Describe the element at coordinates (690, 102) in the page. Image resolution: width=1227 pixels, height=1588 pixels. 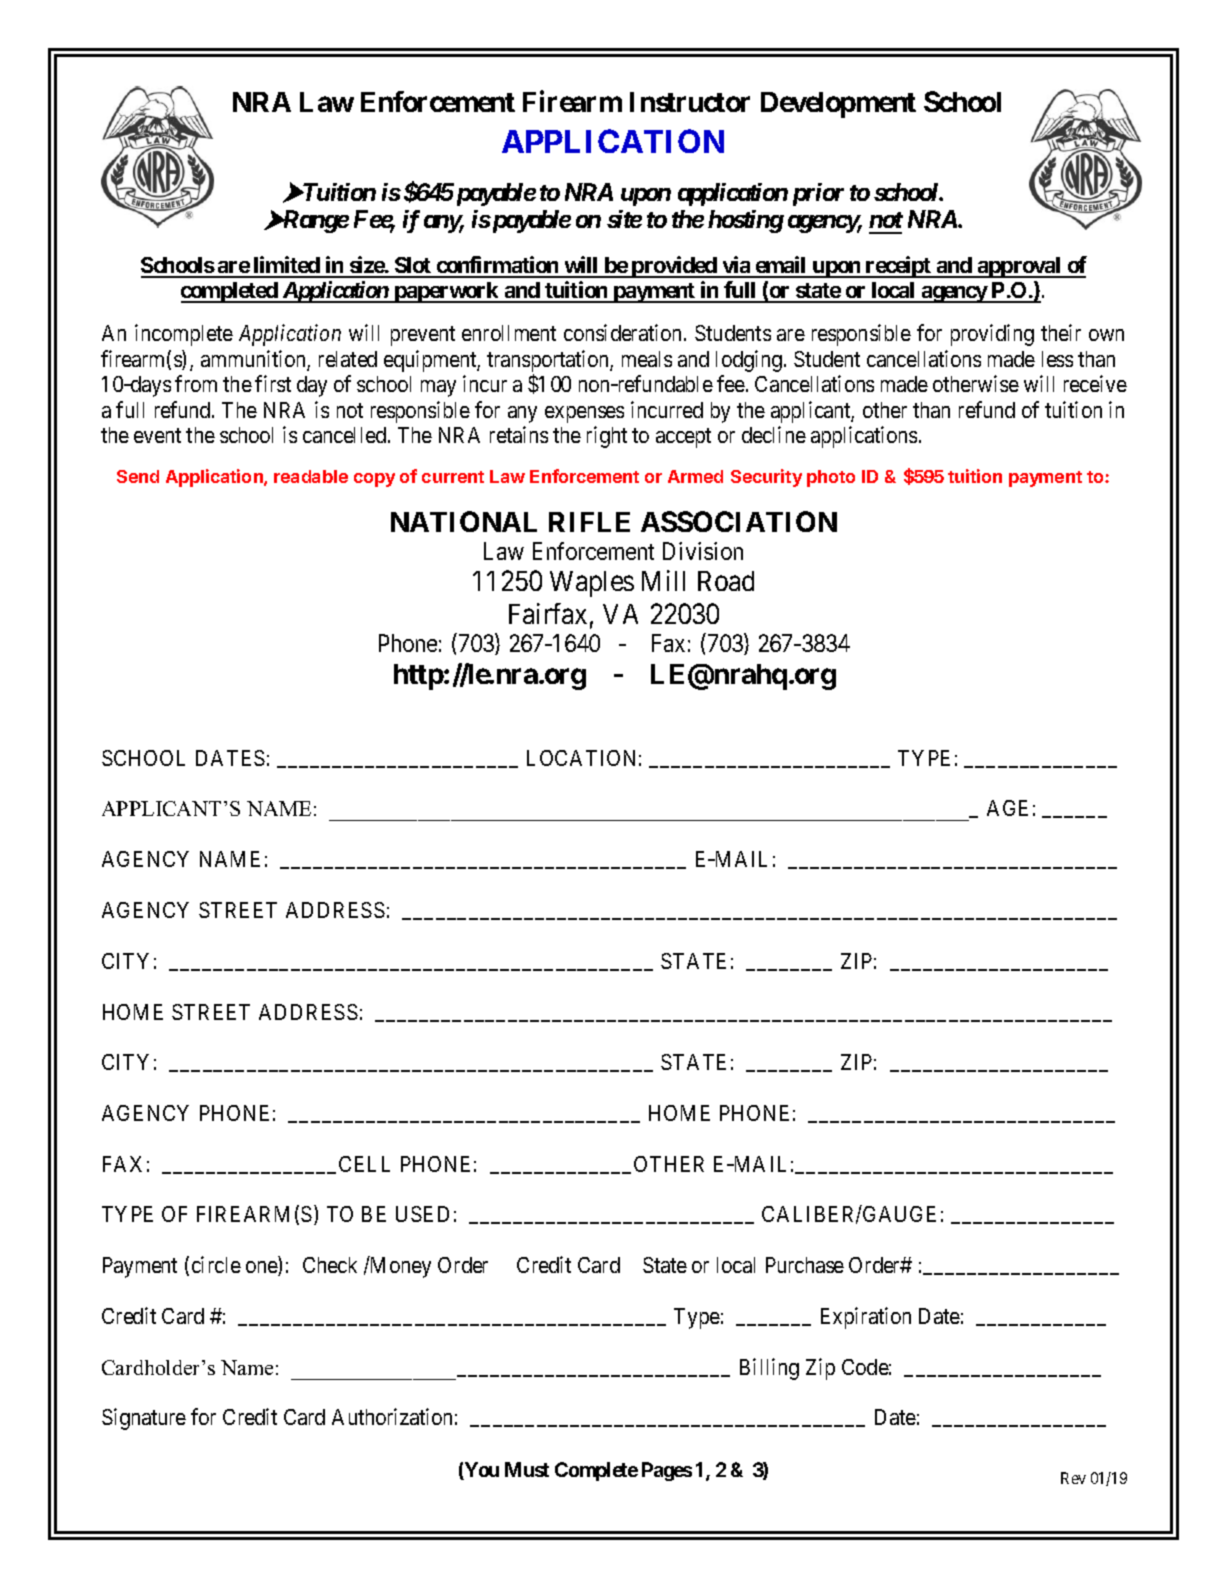
I see `Instructor` at that location.
